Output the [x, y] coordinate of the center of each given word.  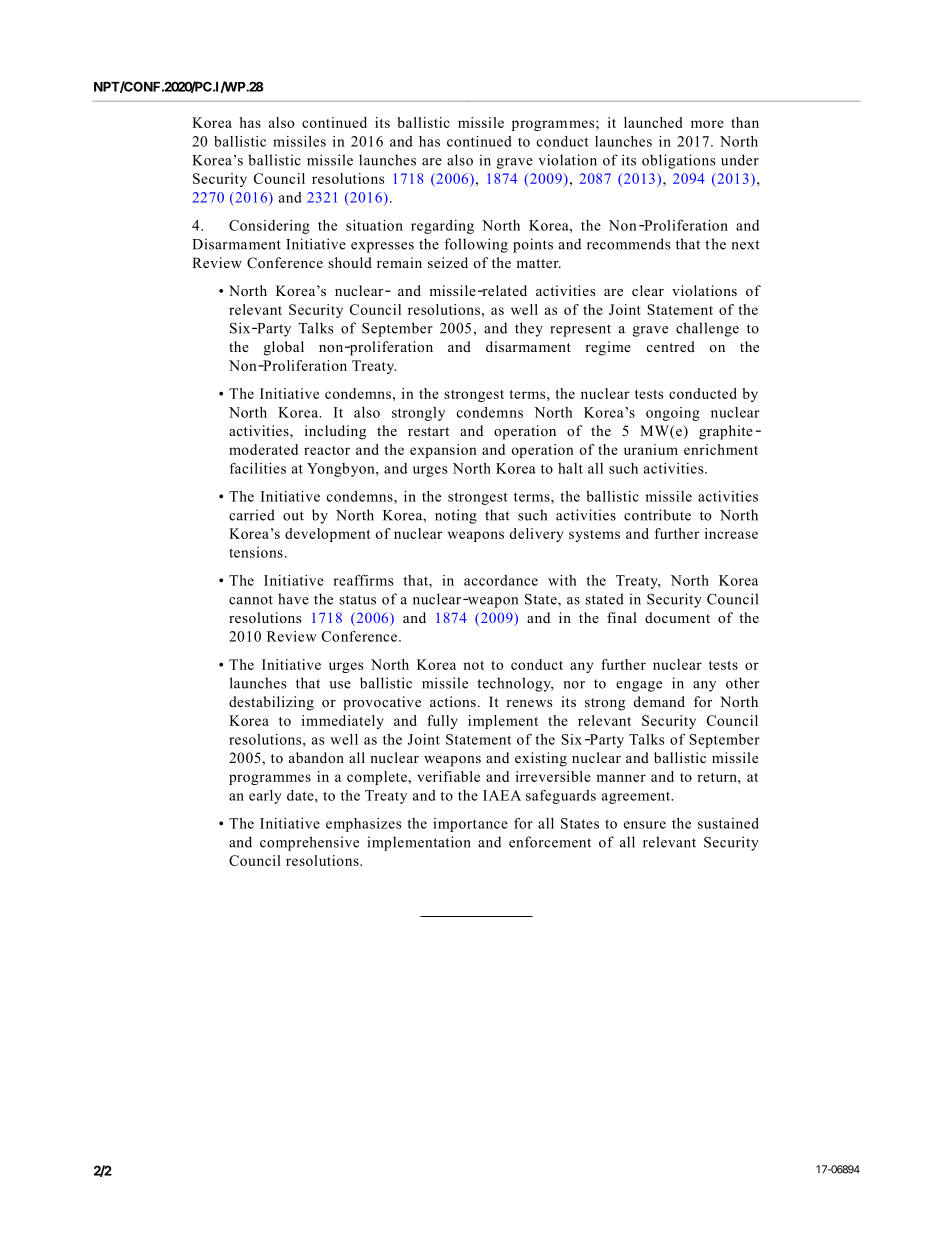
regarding [442, 227]
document [677, 617]
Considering [269, 227]
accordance [501, 580]
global [284, 348]
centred [671, 346]
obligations [678, 161]
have [293, 599]
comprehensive [309, 843]
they [529, 329]
